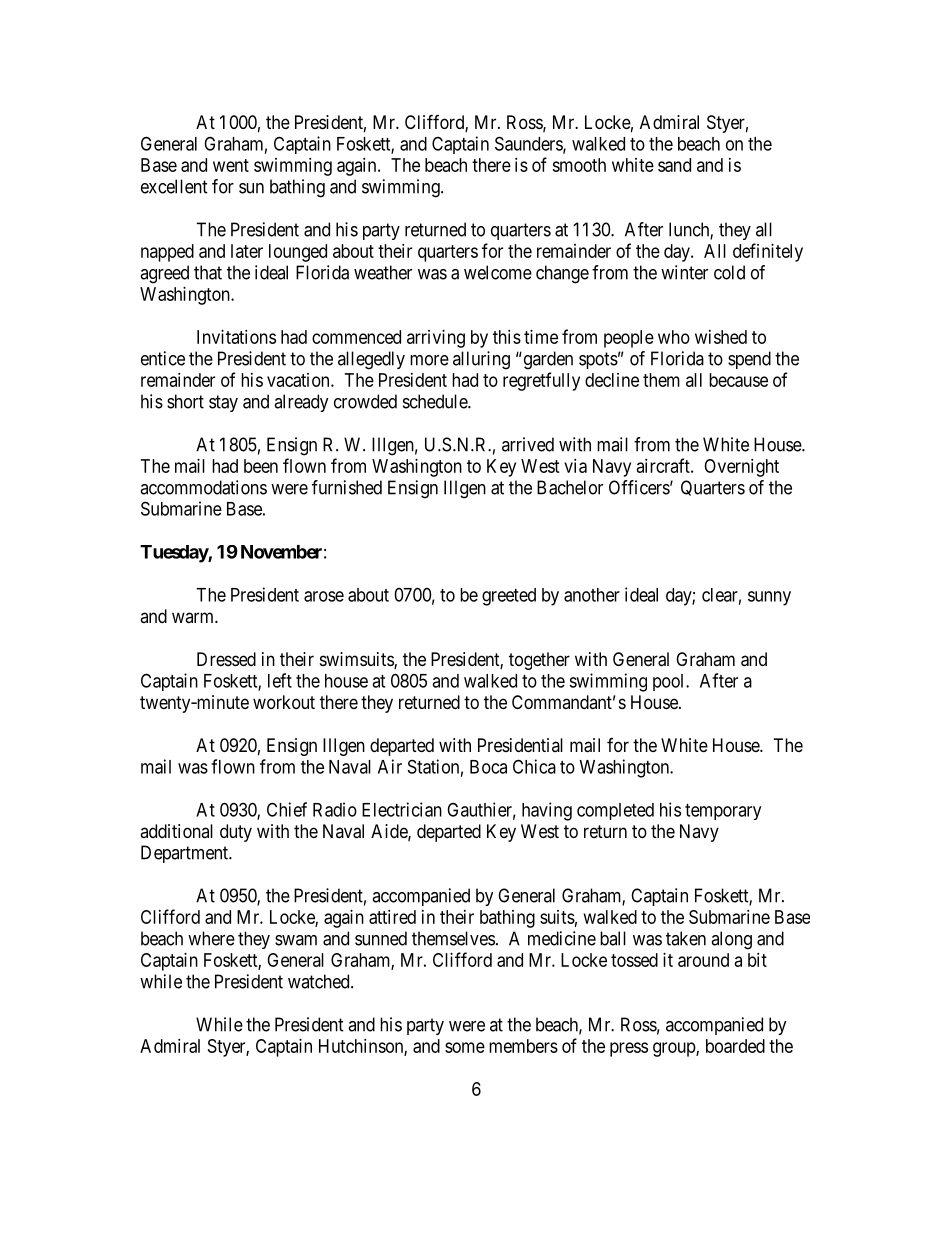 The image size is (952, 1233). What do you see at coordinates (320, 981) in the page?
I see `watched` at bounding box center [320, 981].
